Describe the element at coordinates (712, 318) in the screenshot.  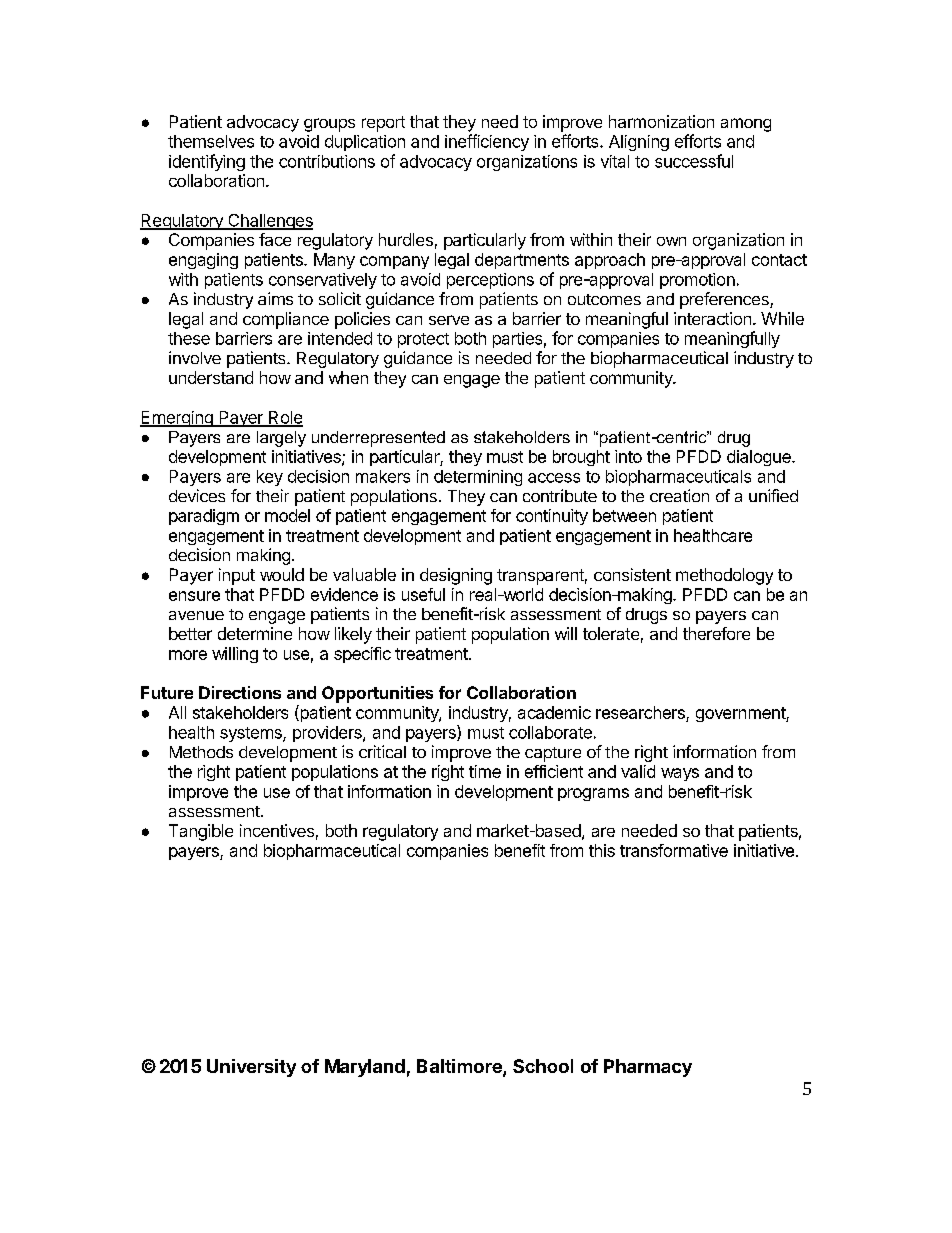
I see `interaction` at that location.
